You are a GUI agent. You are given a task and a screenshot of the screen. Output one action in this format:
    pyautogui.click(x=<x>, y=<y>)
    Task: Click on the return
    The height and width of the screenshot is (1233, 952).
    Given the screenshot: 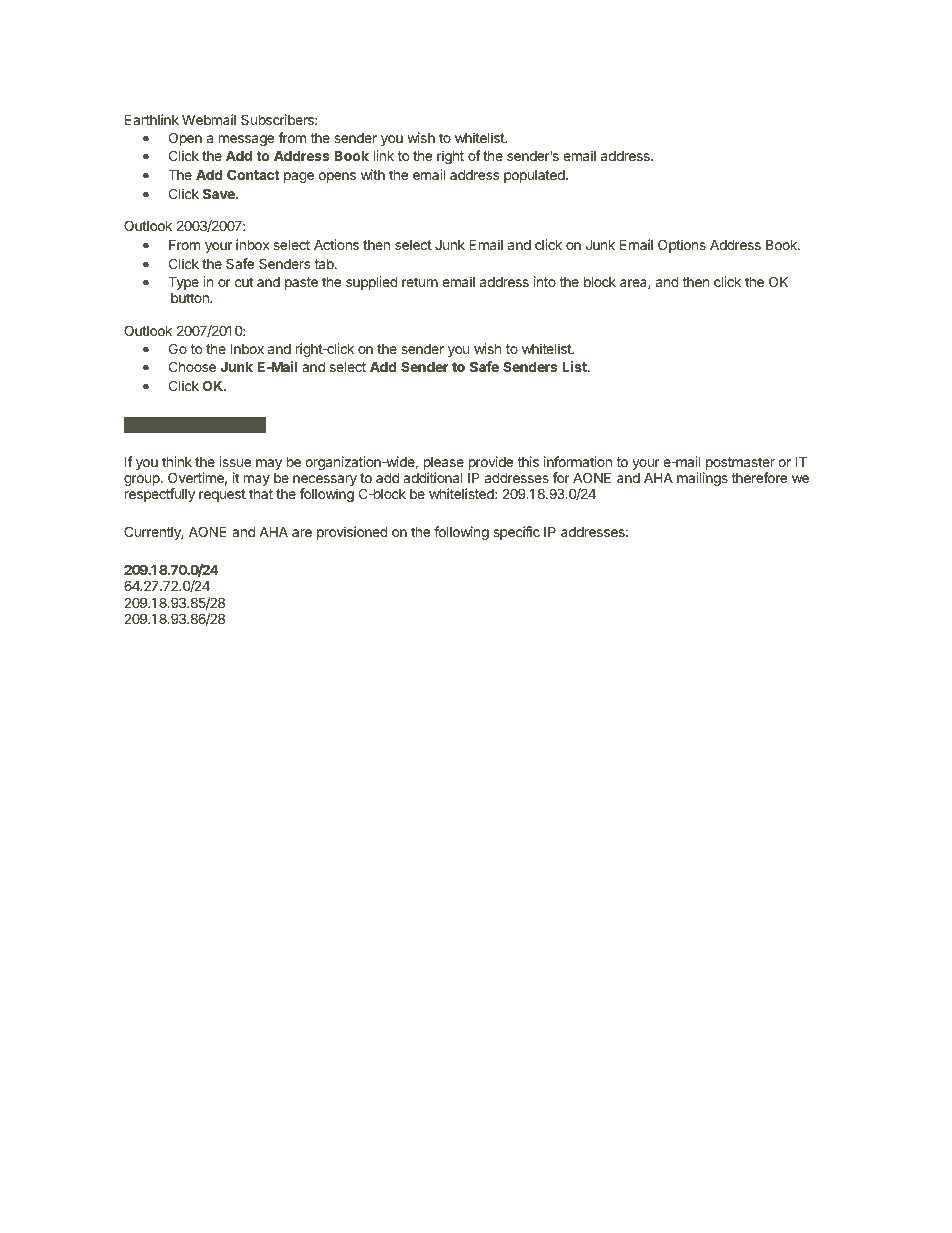 What is the action you would take?
    pyautogui.click(x=420, y=282)
